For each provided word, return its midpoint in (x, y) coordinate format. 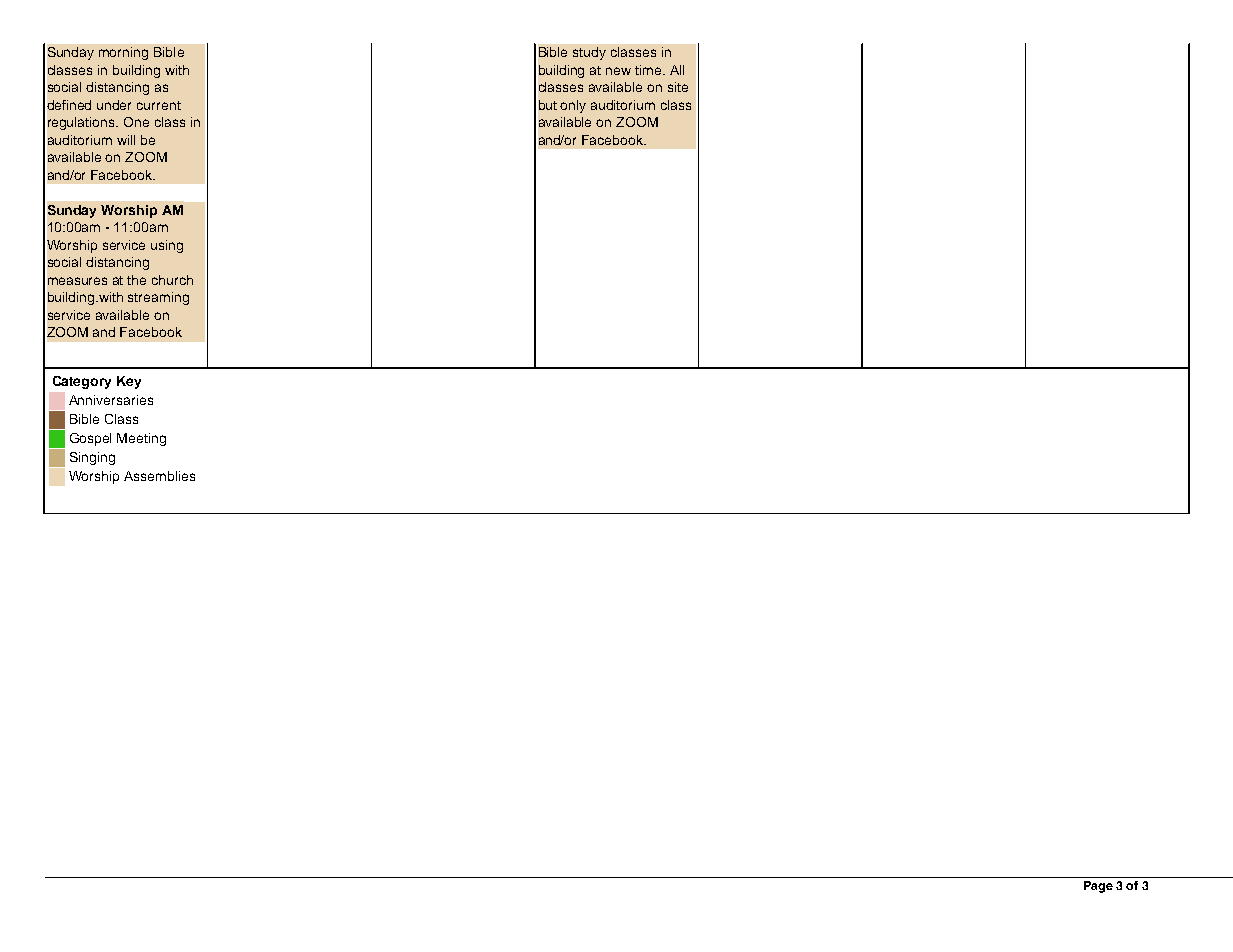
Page (1098, 887)
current (159, 105)
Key (129, 382)
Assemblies (159, 476)
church (172, 280)
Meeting (141, 439)
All (677, 70)
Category (82, 382)
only (573, 106)
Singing (92, 458)
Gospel (90, 439)
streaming (158, 298)
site (678, 87)
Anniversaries (111, 400)
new (618, 71)
